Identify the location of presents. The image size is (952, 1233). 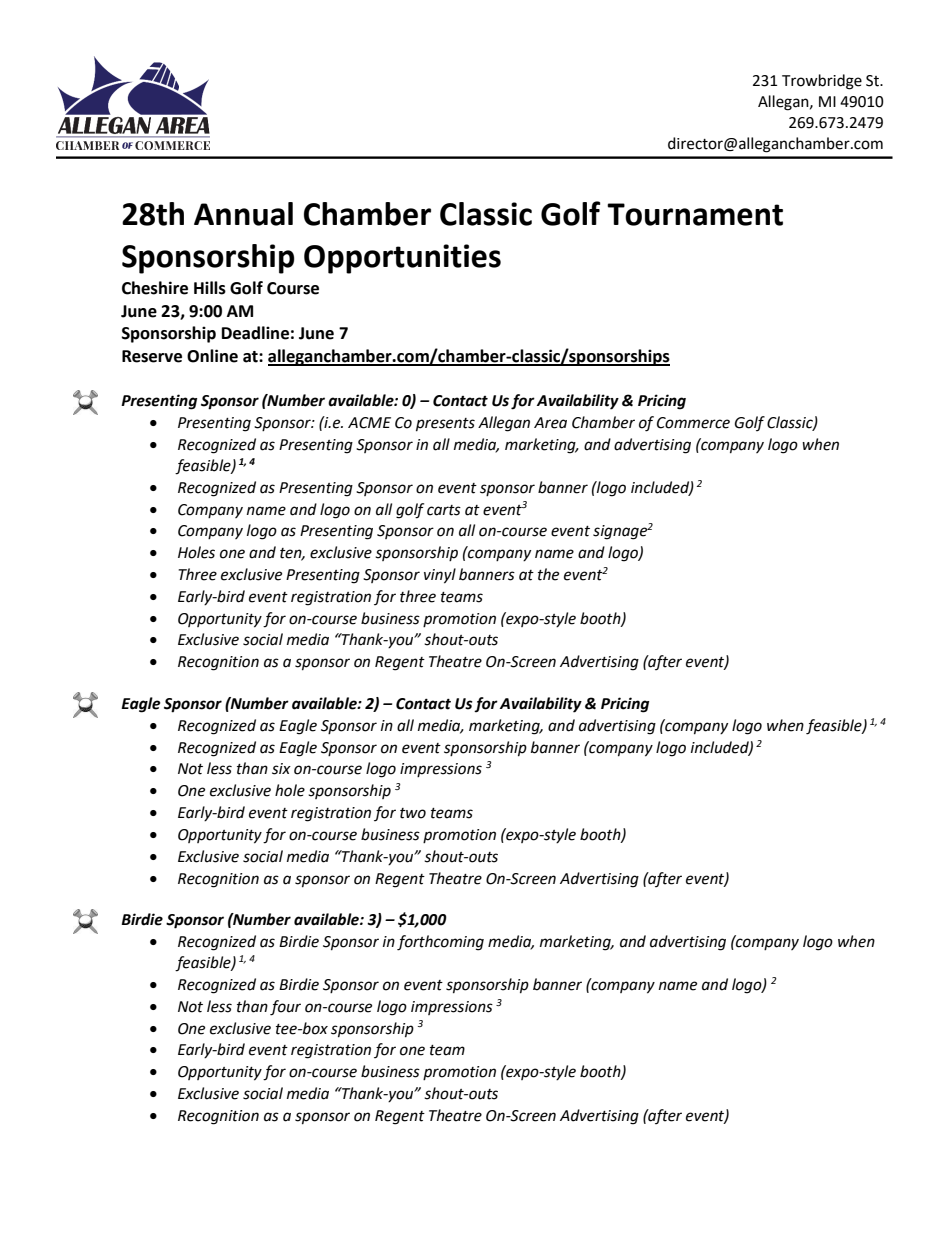
(445, 425).
